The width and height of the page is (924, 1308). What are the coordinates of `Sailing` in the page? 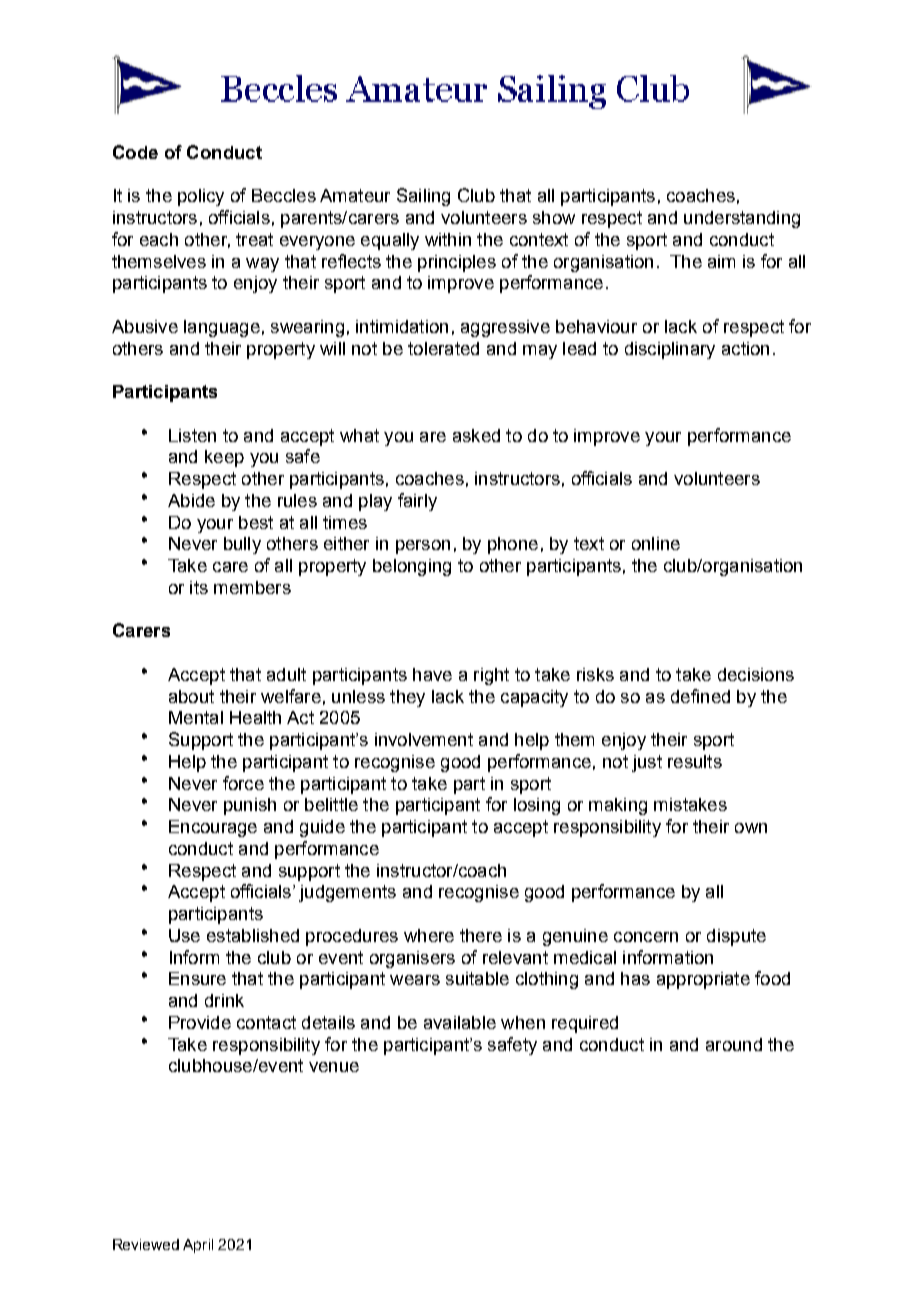 It's located at (423, 197).
